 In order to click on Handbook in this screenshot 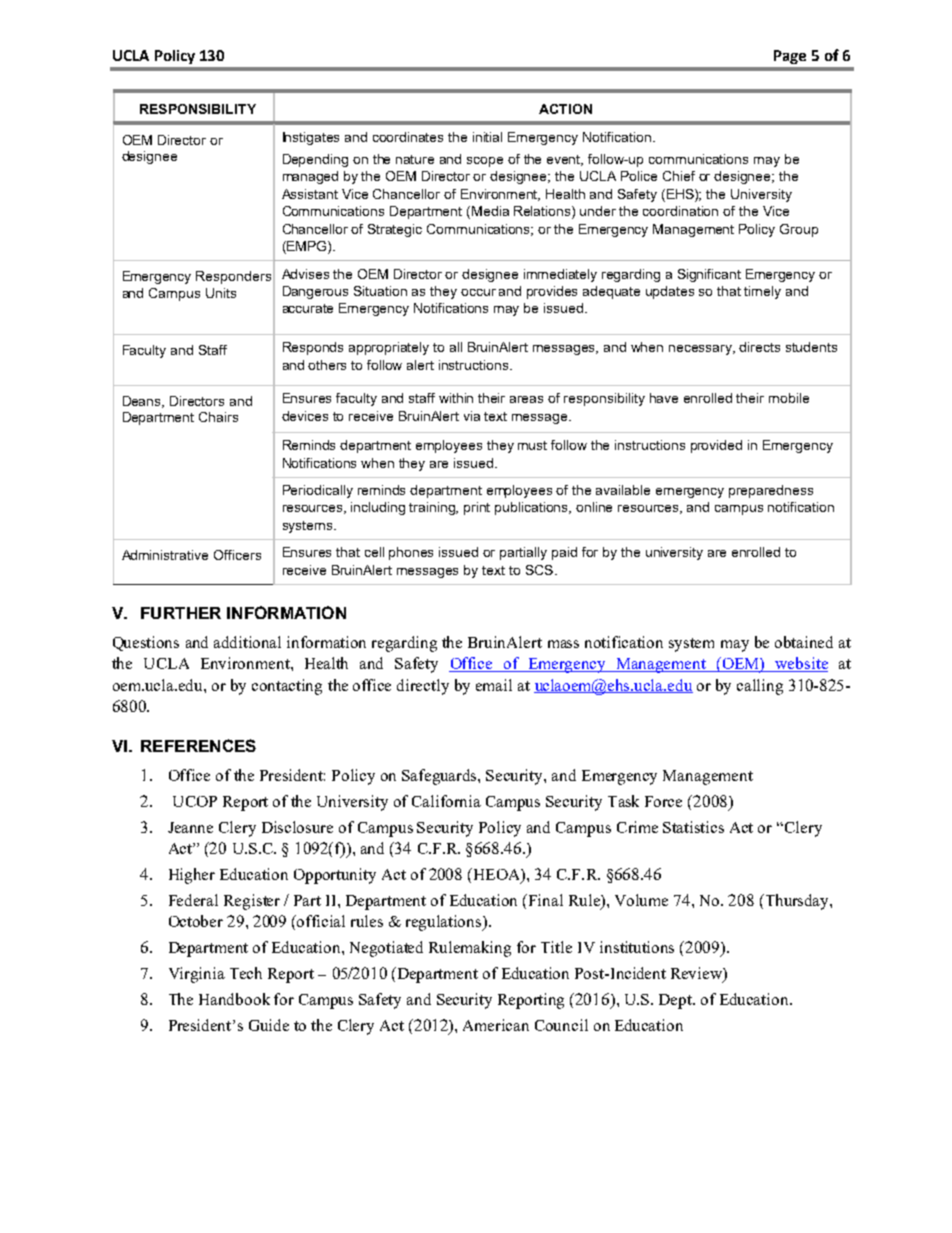, I will do `click(234, 999)`.
